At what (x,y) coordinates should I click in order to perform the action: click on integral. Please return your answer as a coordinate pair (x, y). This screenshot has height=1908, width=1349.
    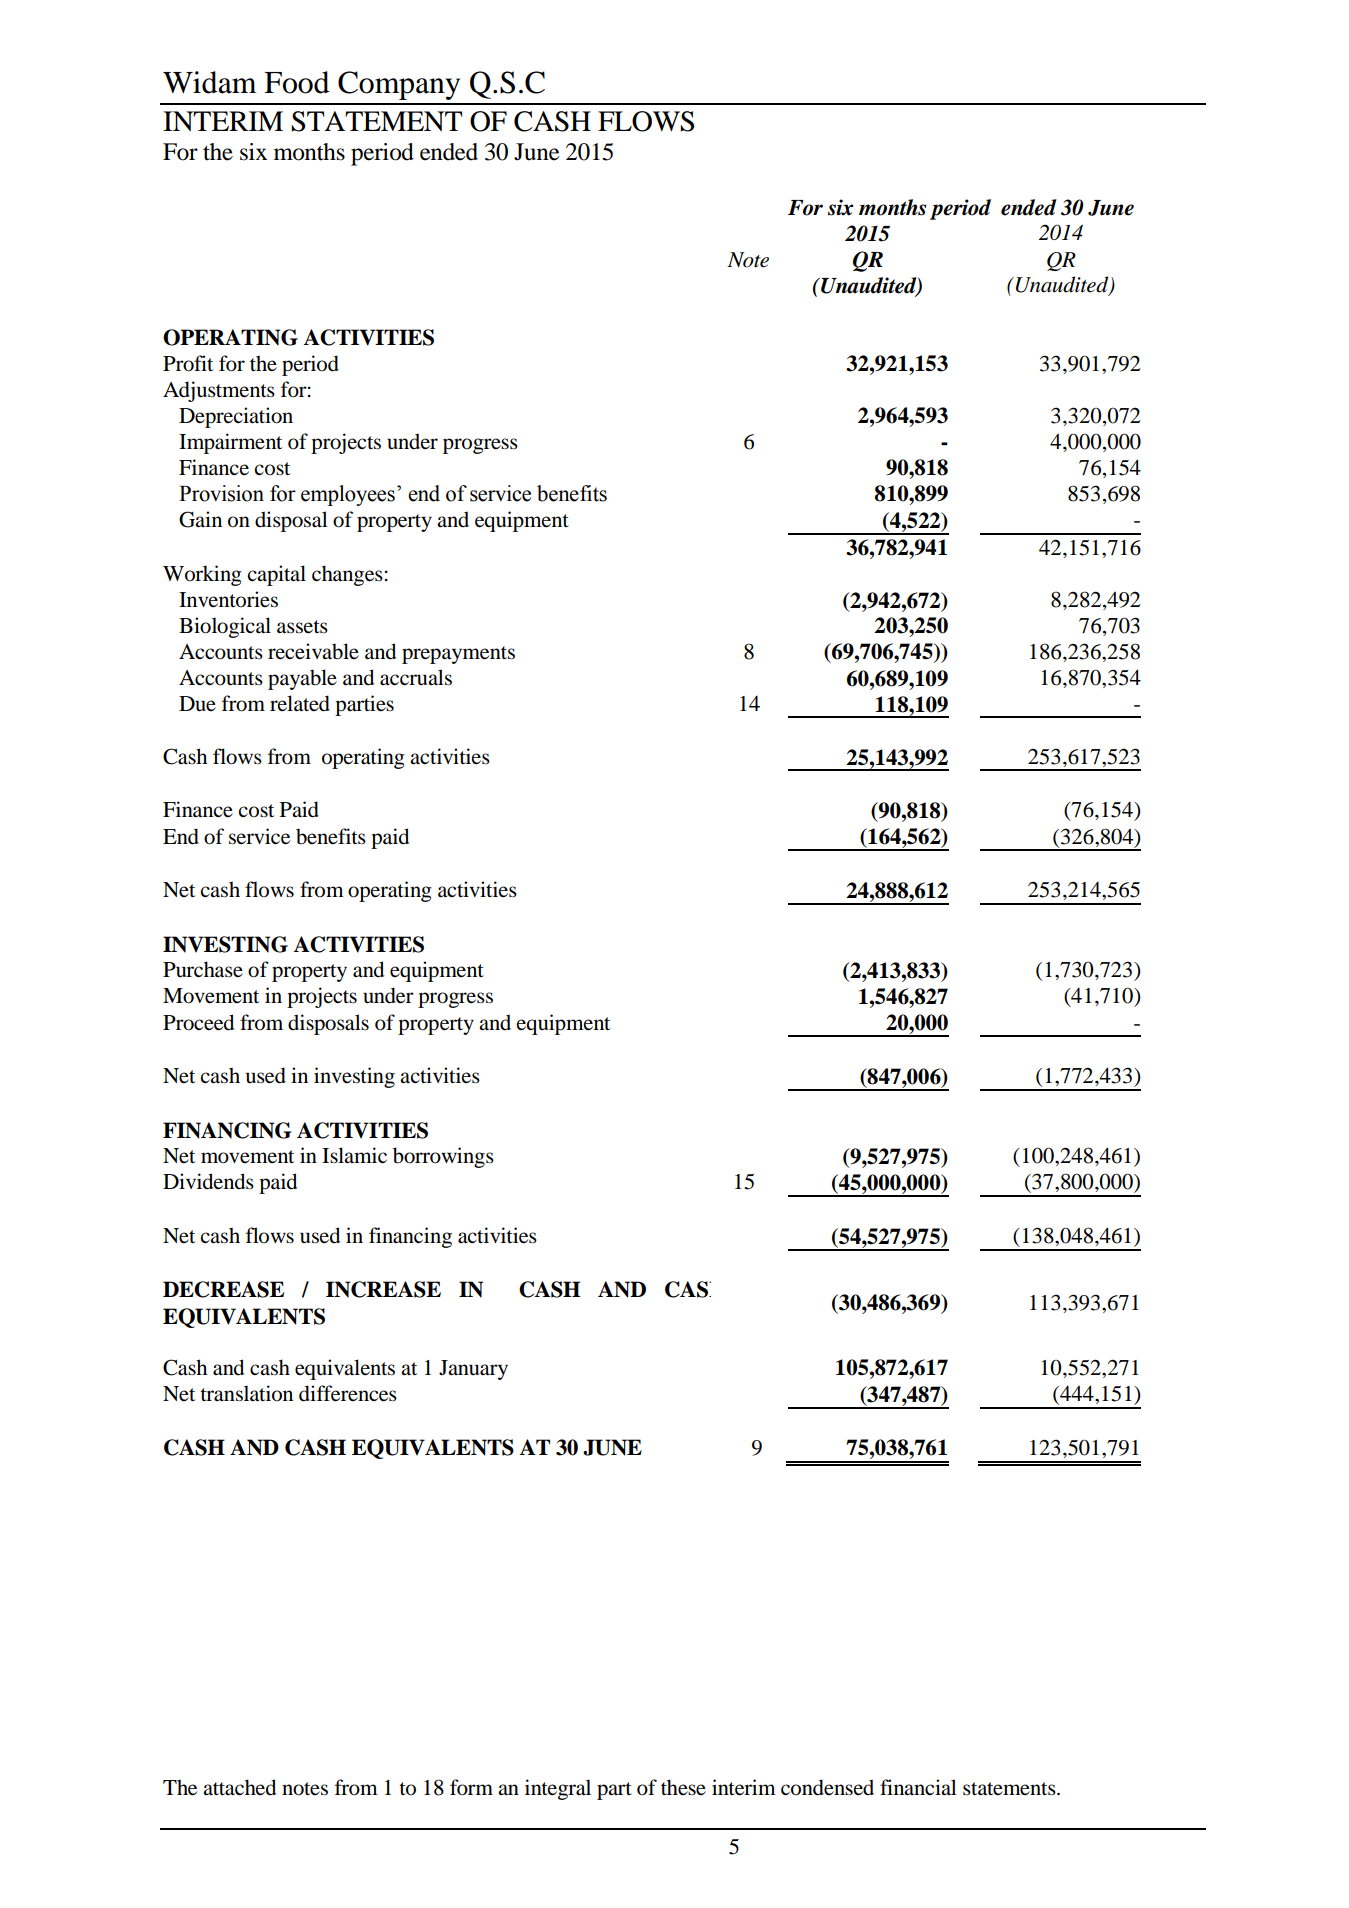
    Looking at the image, I should click on (558, 1789).
